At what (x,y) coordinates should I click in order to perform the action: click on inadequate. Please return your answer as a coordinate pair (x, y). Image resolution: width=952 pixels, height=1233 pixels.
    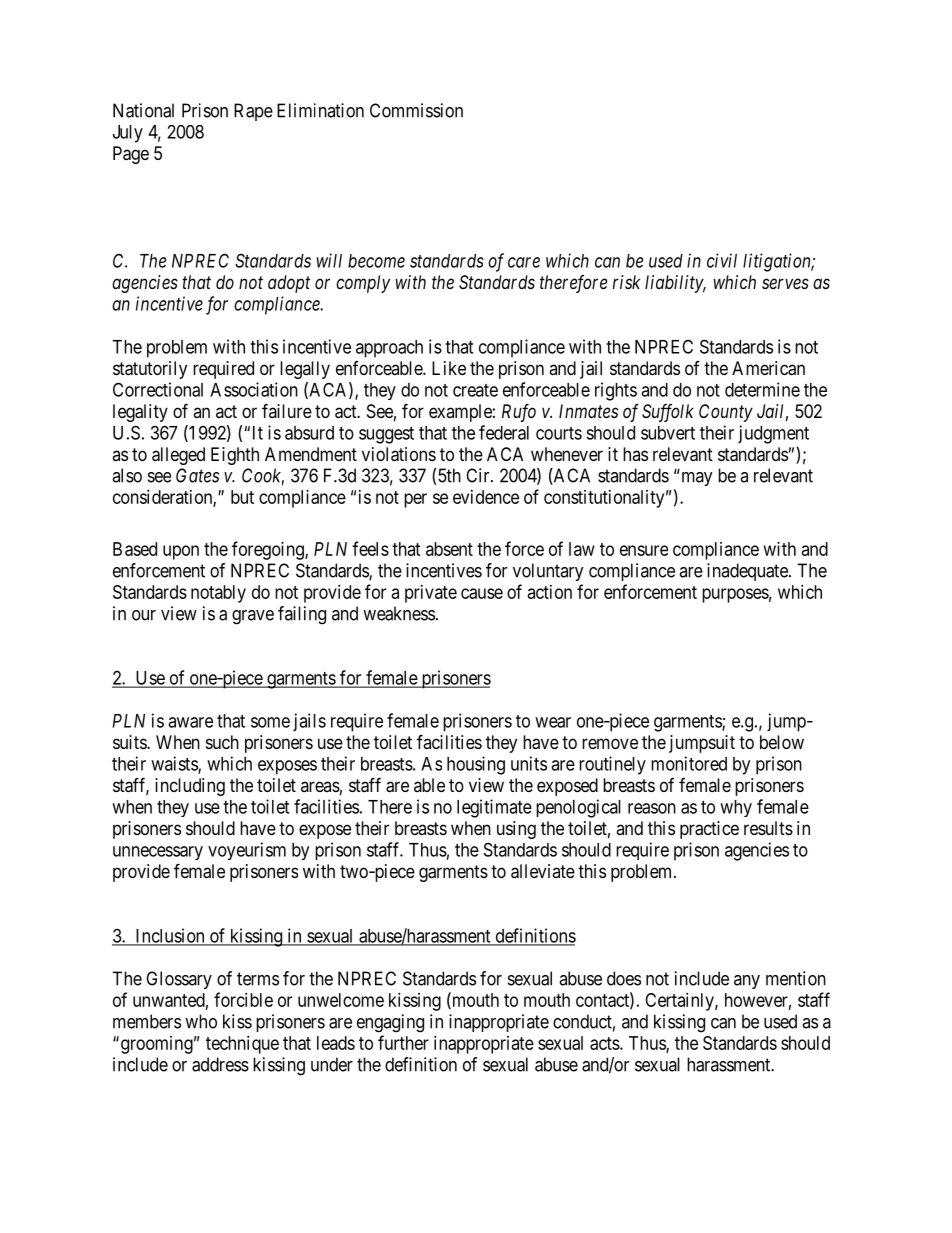
    Looking at the image, I should click on (748, 572).
